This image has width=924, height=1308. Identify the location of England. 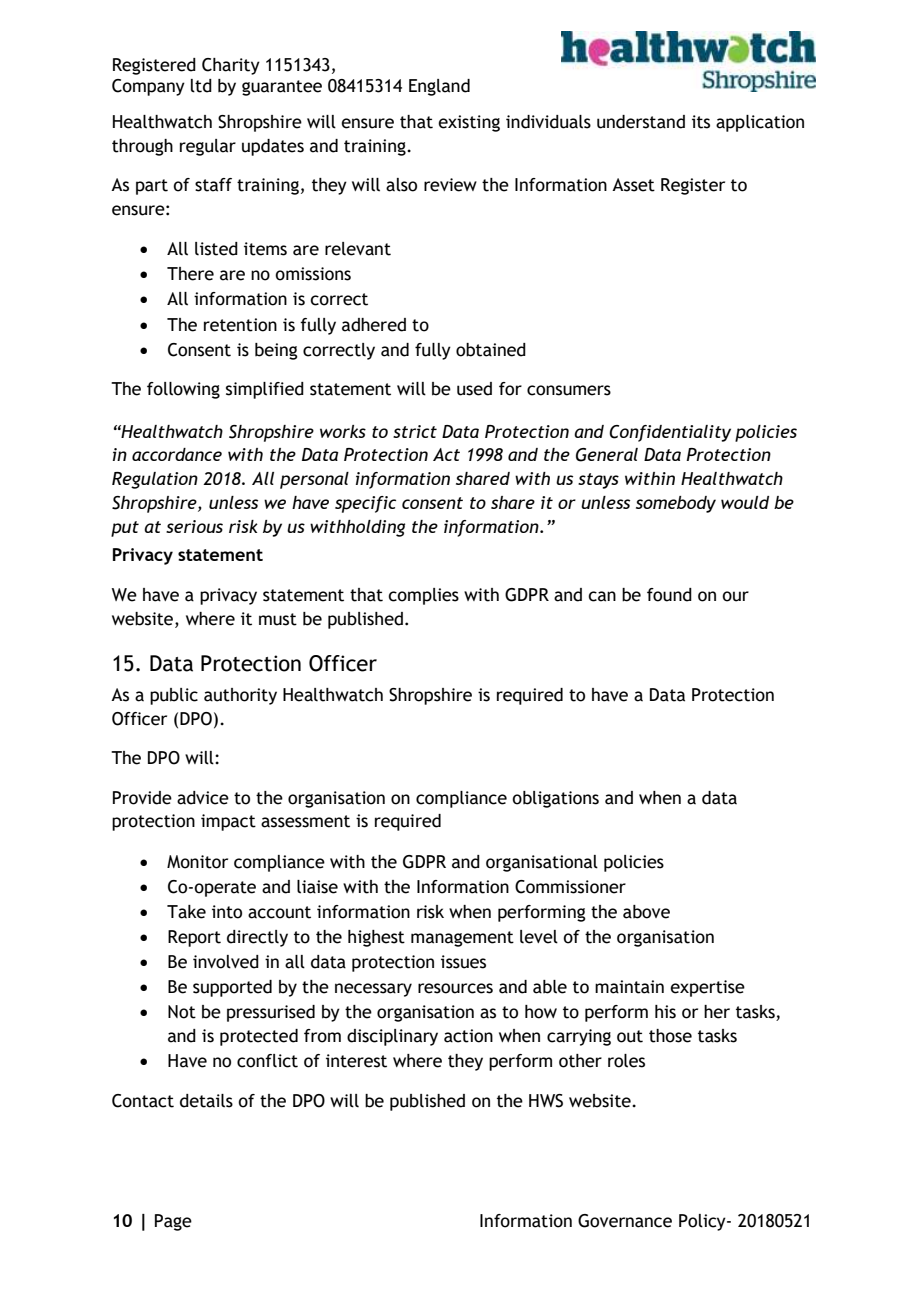
(439, 87).
